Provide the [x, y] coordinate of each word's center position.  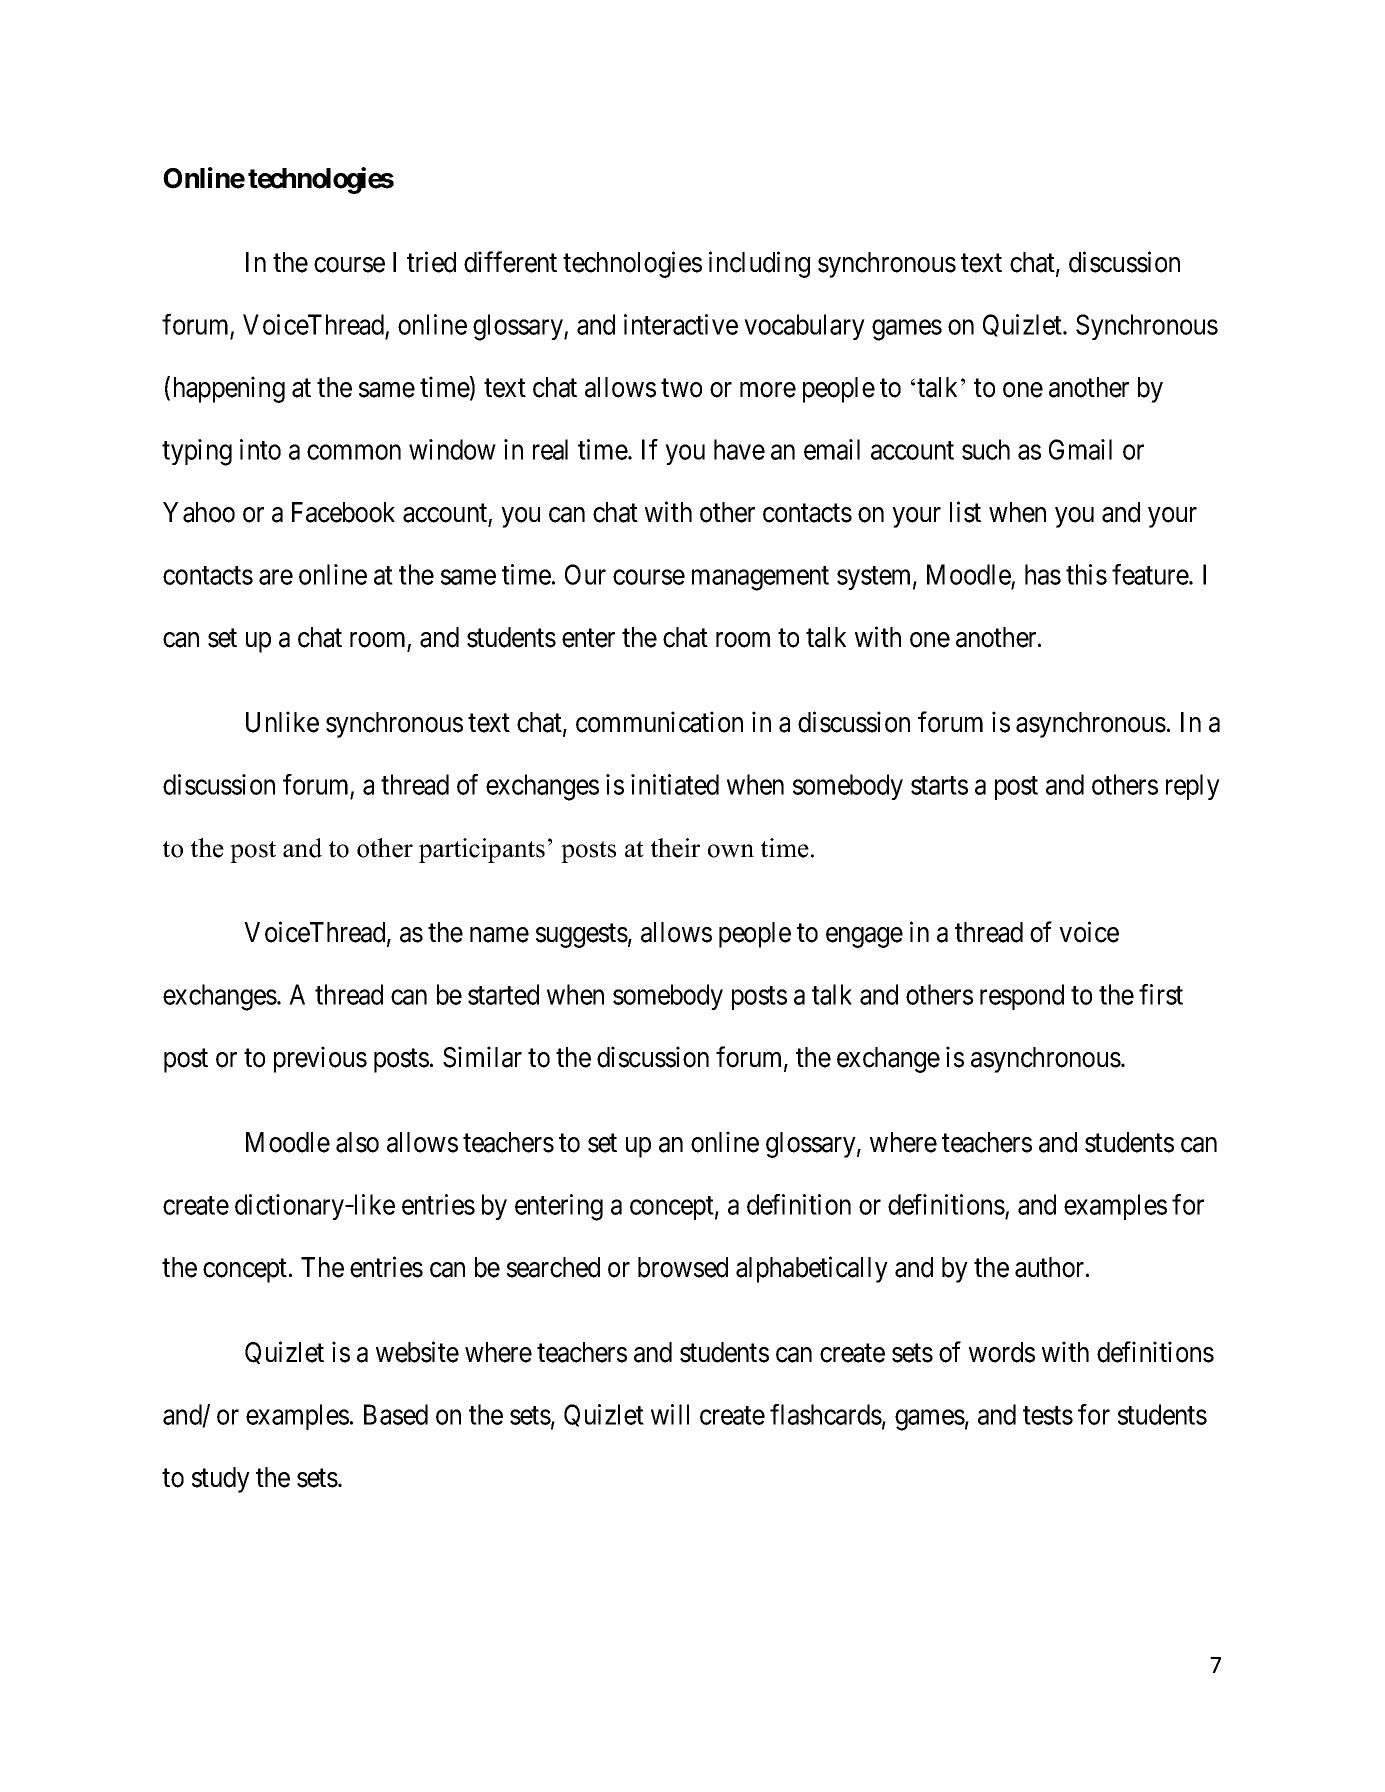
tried [431, 262]
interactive [681, 324]
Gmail [1080, 449]
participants [482, 850]
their [675, 848]
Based [396, 1414]
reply [1193, 787]
